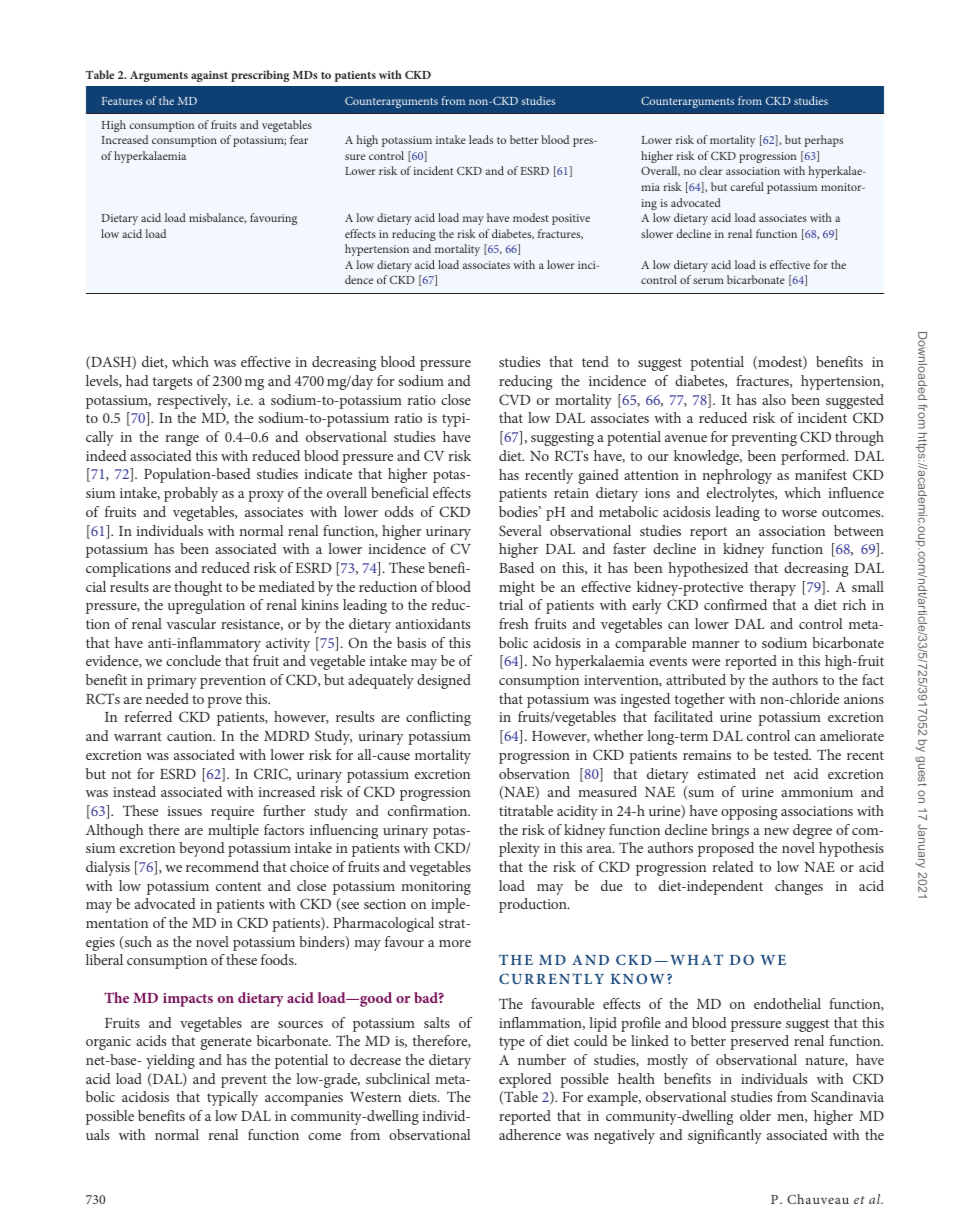 The image size is (953, 1232). I want to click on conflicting, so click(438, 718).
